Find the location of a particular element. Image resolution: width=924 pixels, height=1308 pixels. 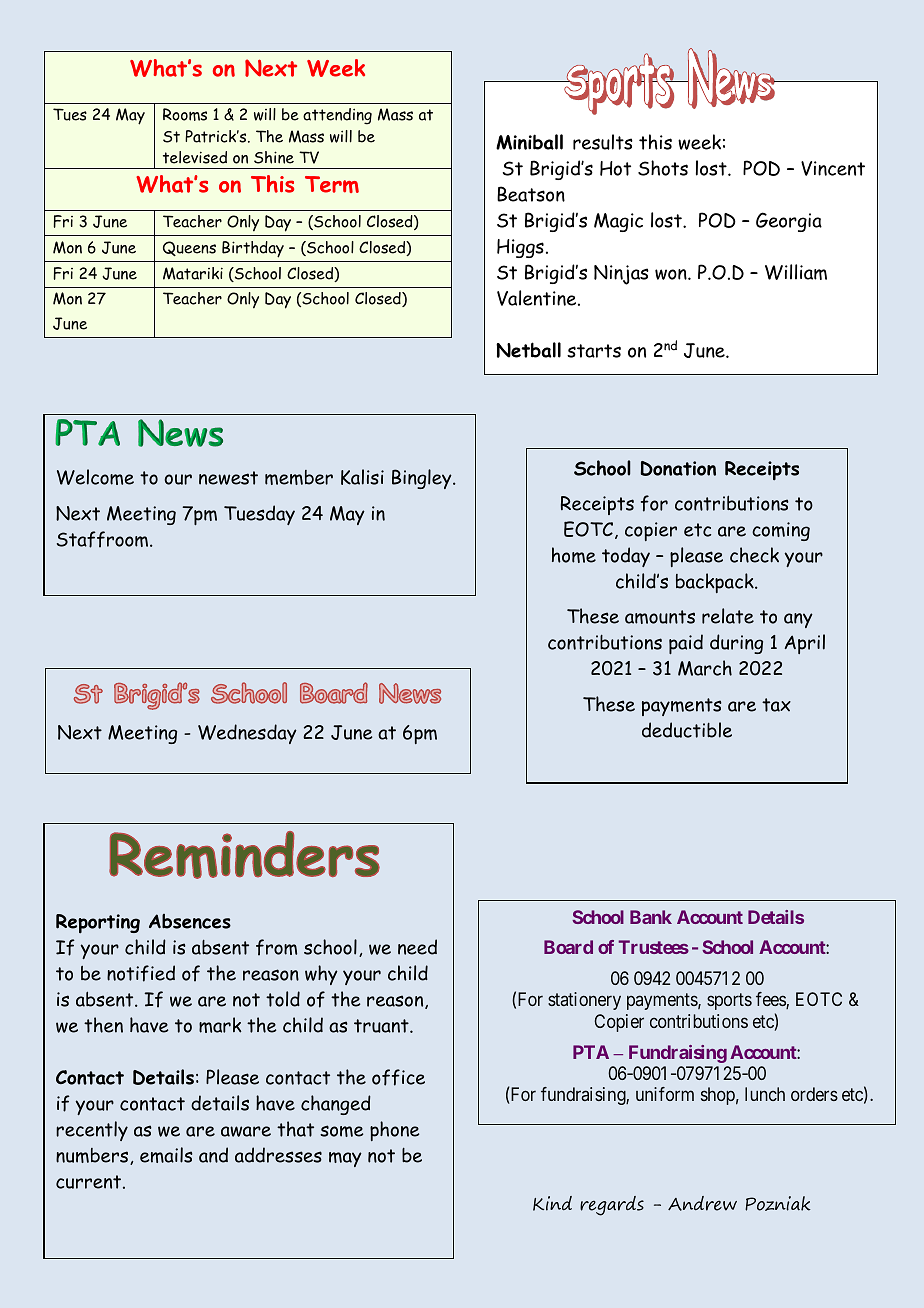

Absences is located at coordinates (190, 921).
